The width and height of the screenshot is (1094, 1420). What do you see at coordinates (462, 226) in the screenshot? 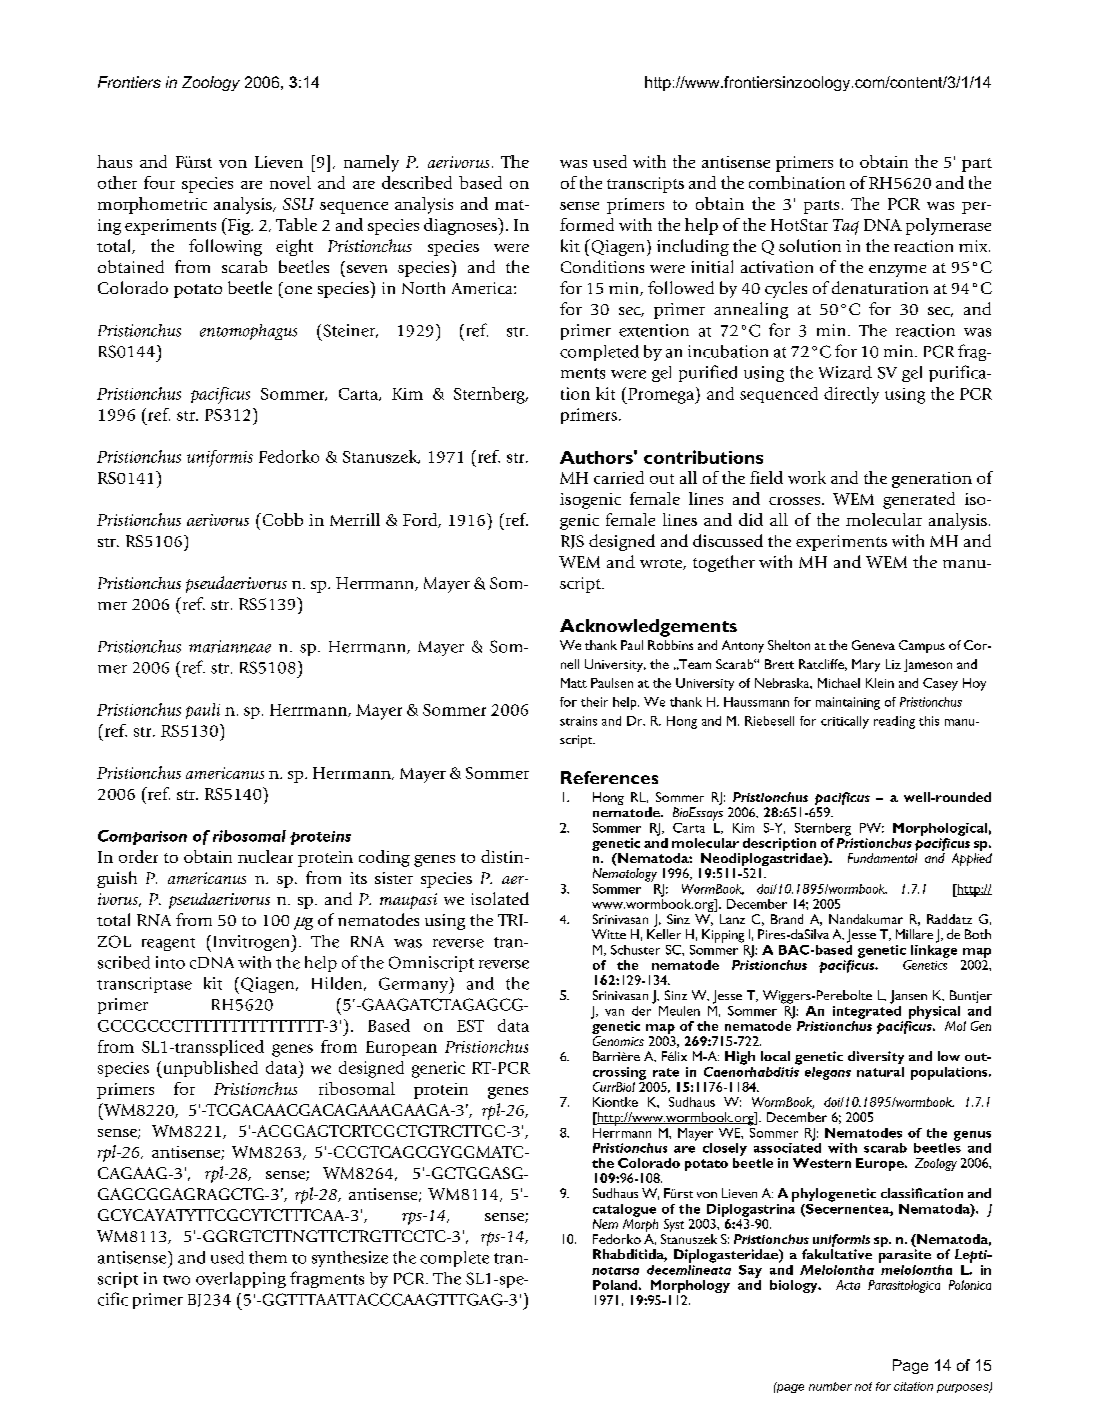
I see `diagnoses` at bounding box center [462, 226].
